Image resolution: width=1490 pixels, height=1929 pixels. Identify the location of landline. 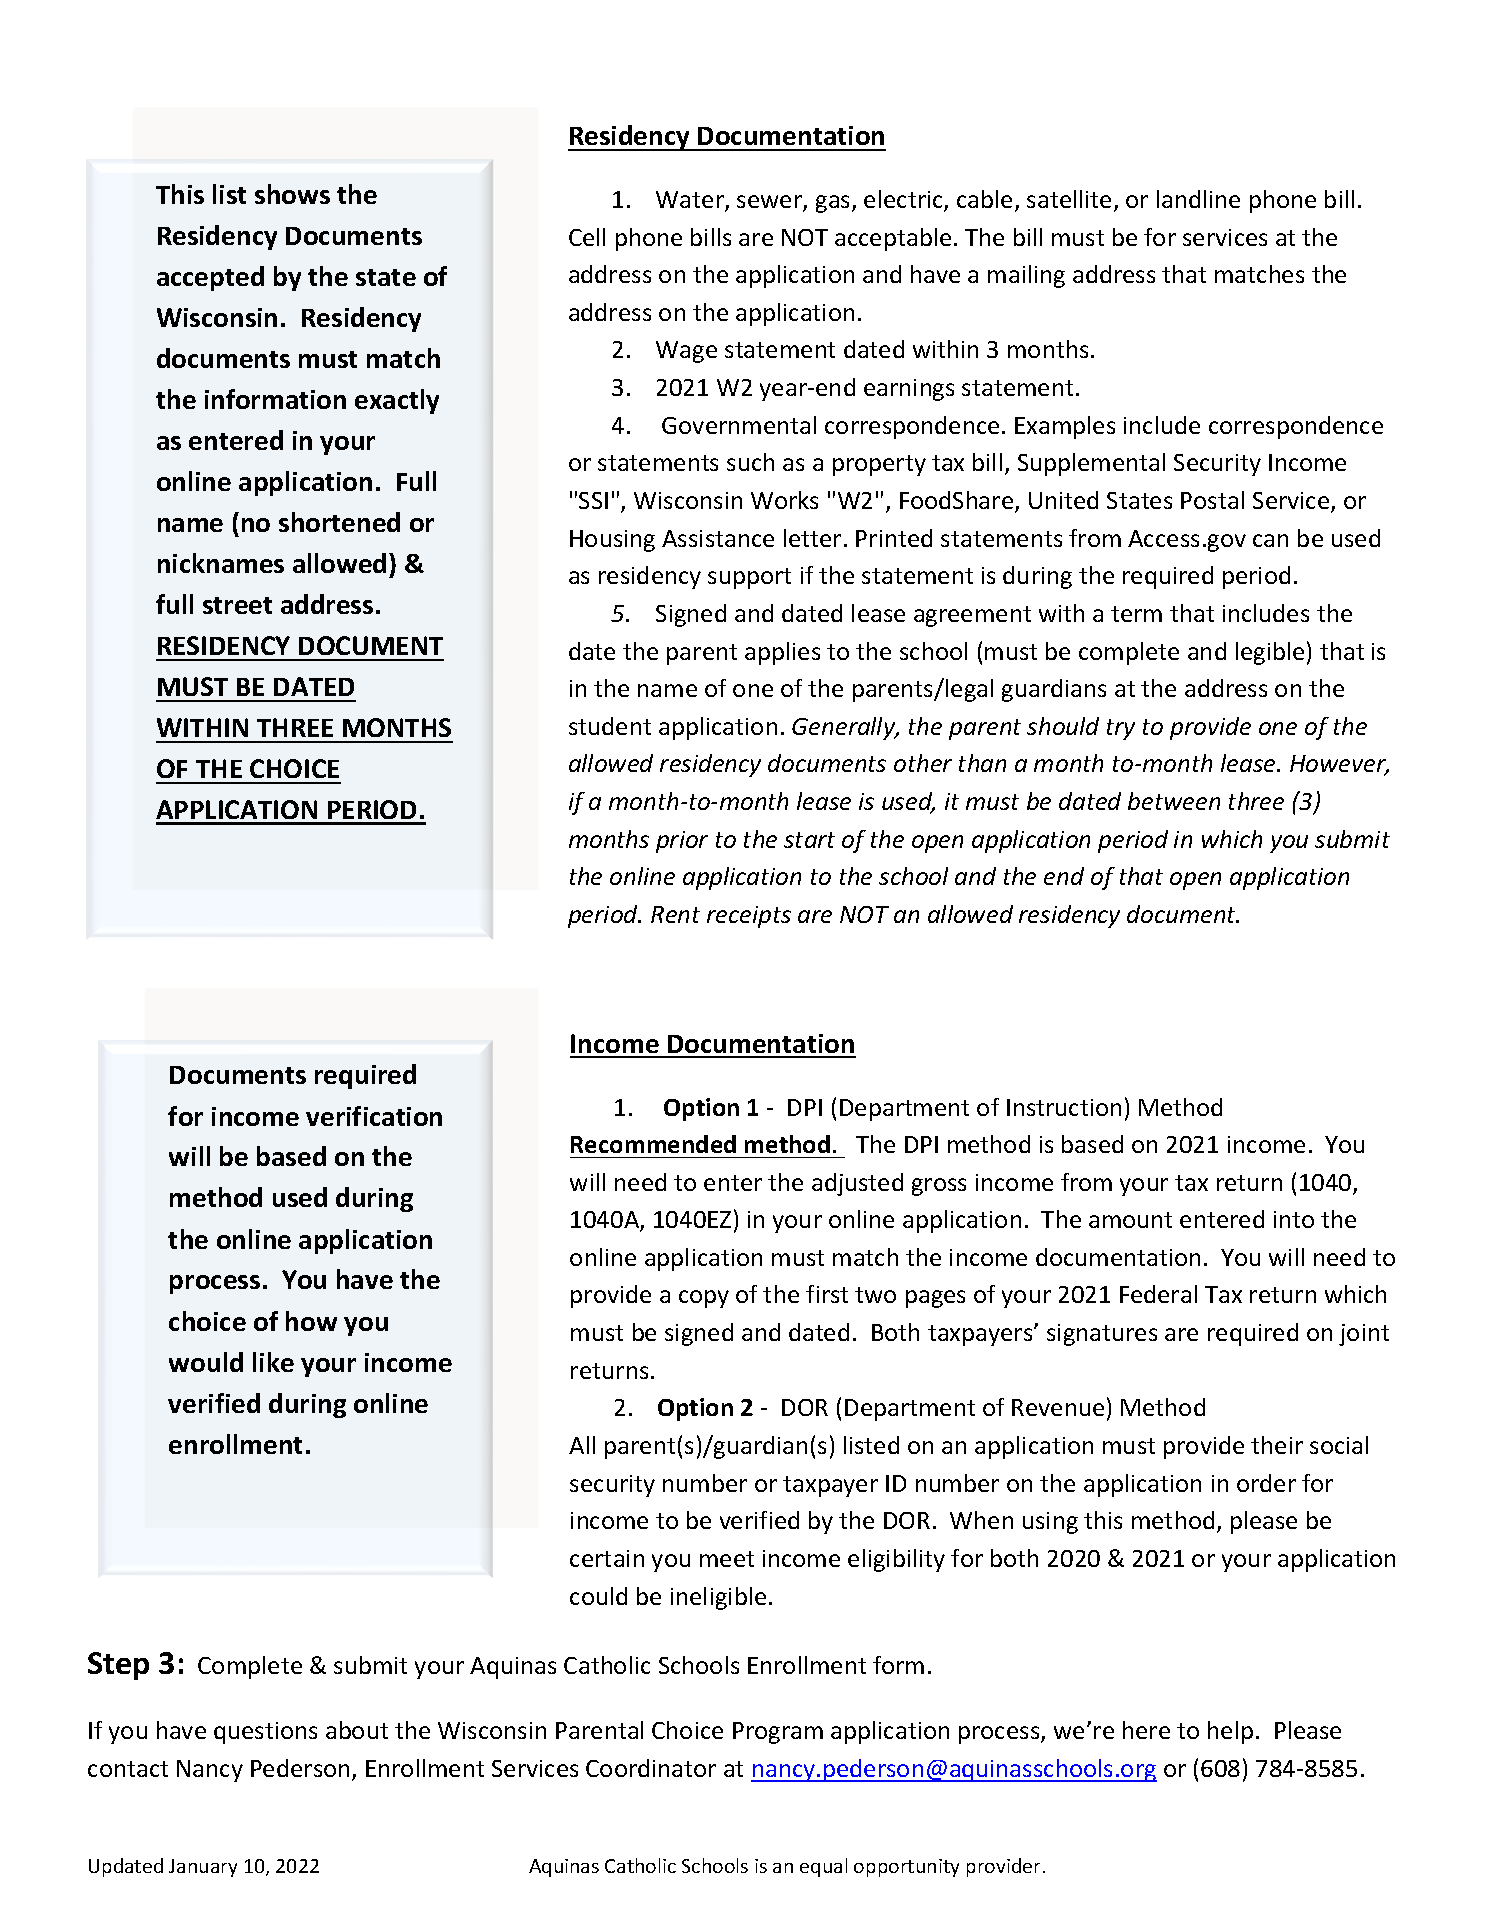
(1198, 199).
